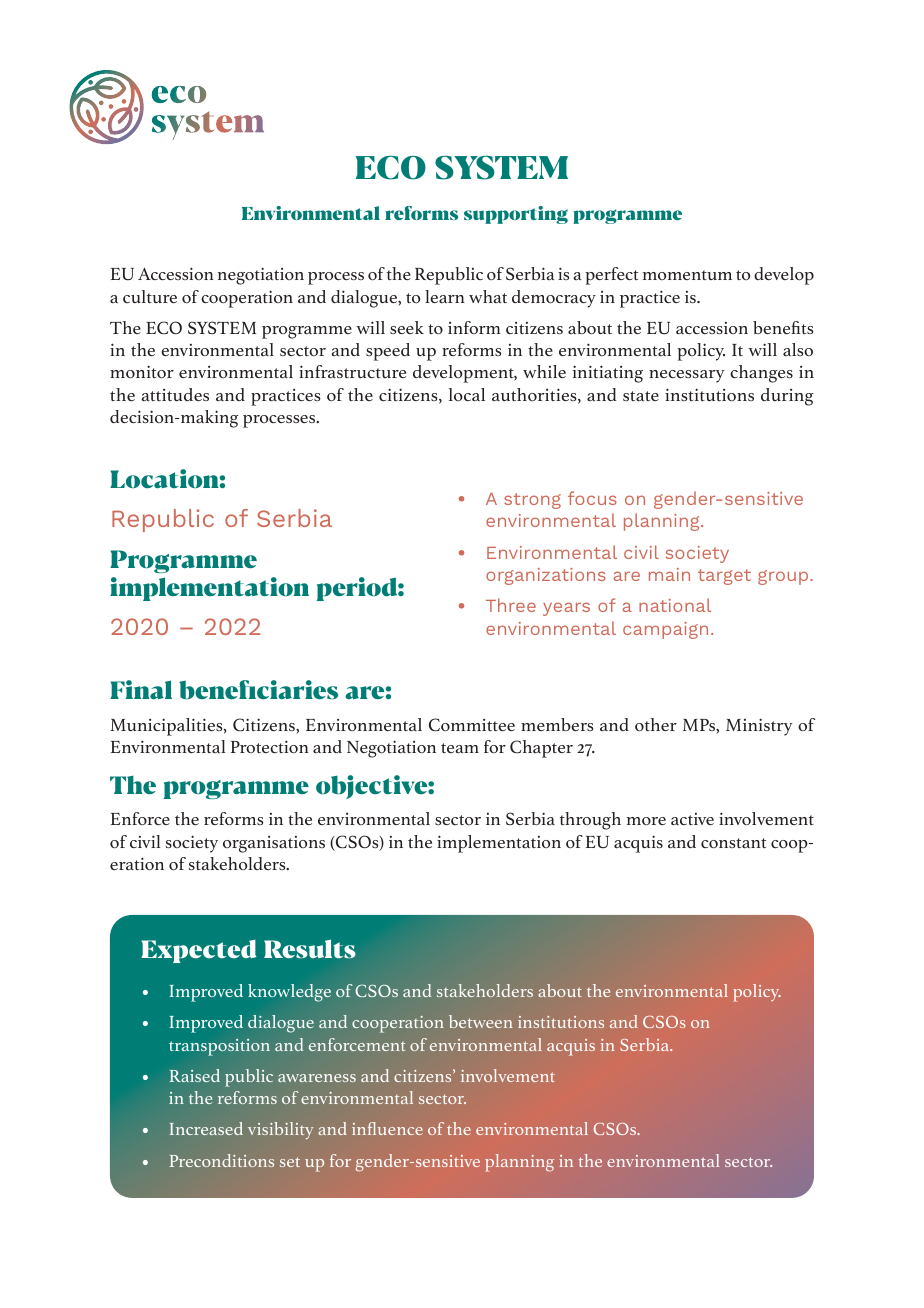  I want to click on culture, so click(150, 296).
